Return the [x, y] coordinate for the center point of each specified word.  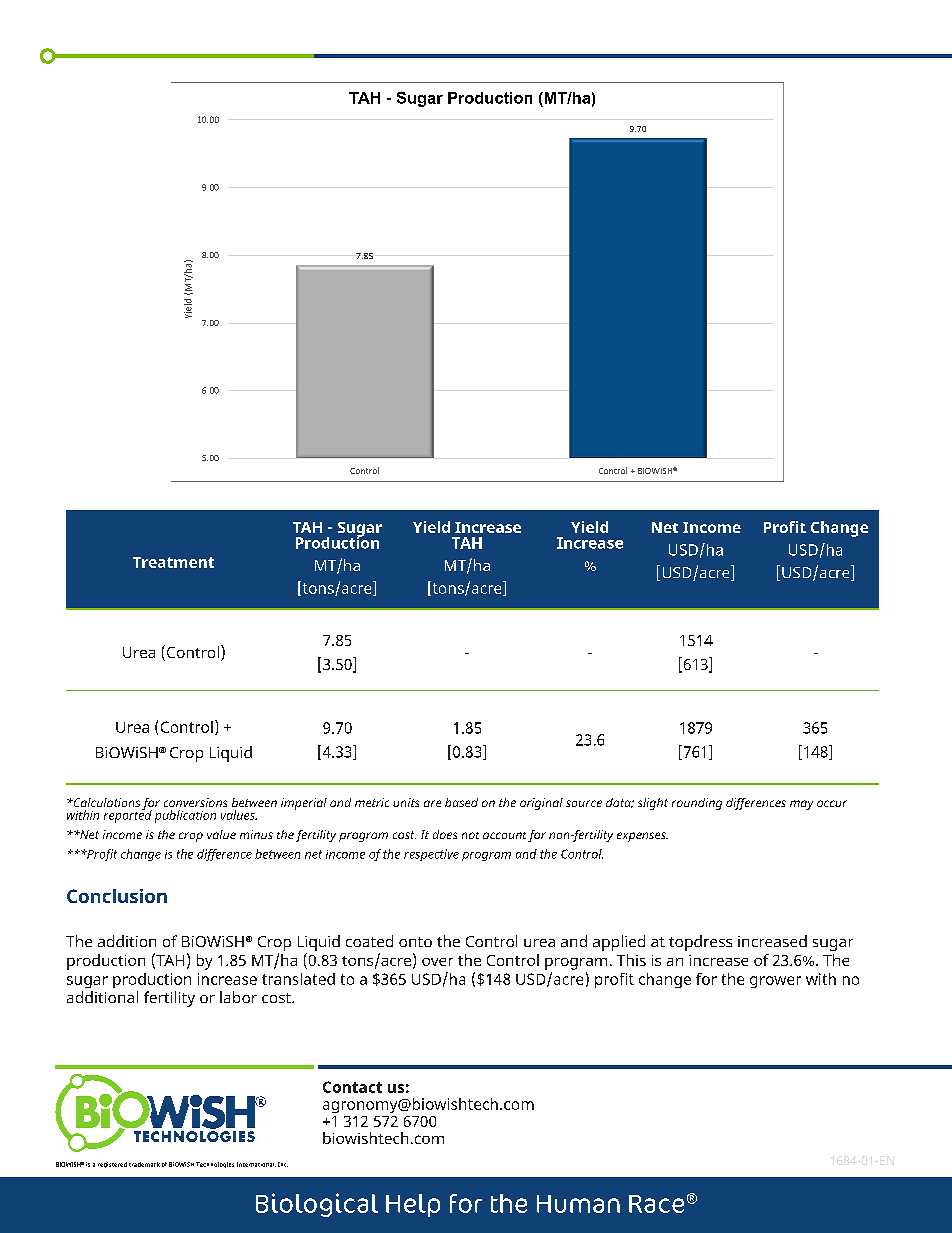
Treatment [173, 562]
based [461, 802]
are [432, 803]
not [470, 835]
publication [185, 816]
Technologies [215, 1165]
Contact [352, 1087]
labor [238, 997]
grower [775, 982]
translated [298, 979]
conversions [195, 802]
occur [832, 803]
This [631, 960]
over [437, 962]
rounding [697, 804]
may [801, 805]
